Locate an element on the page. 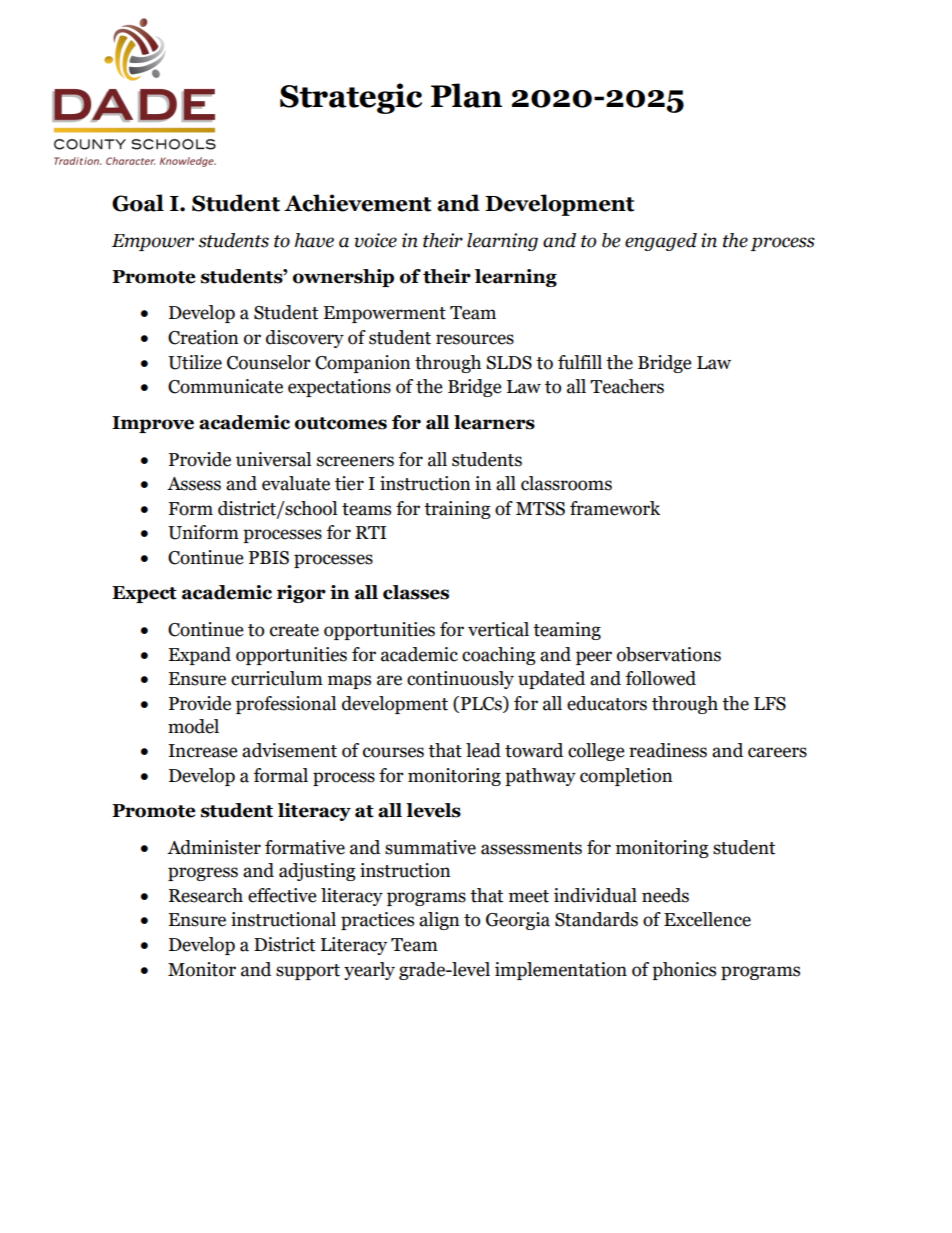 The height and width of the page is (1233, 952). continuously is located at coordinates (460, 680).
